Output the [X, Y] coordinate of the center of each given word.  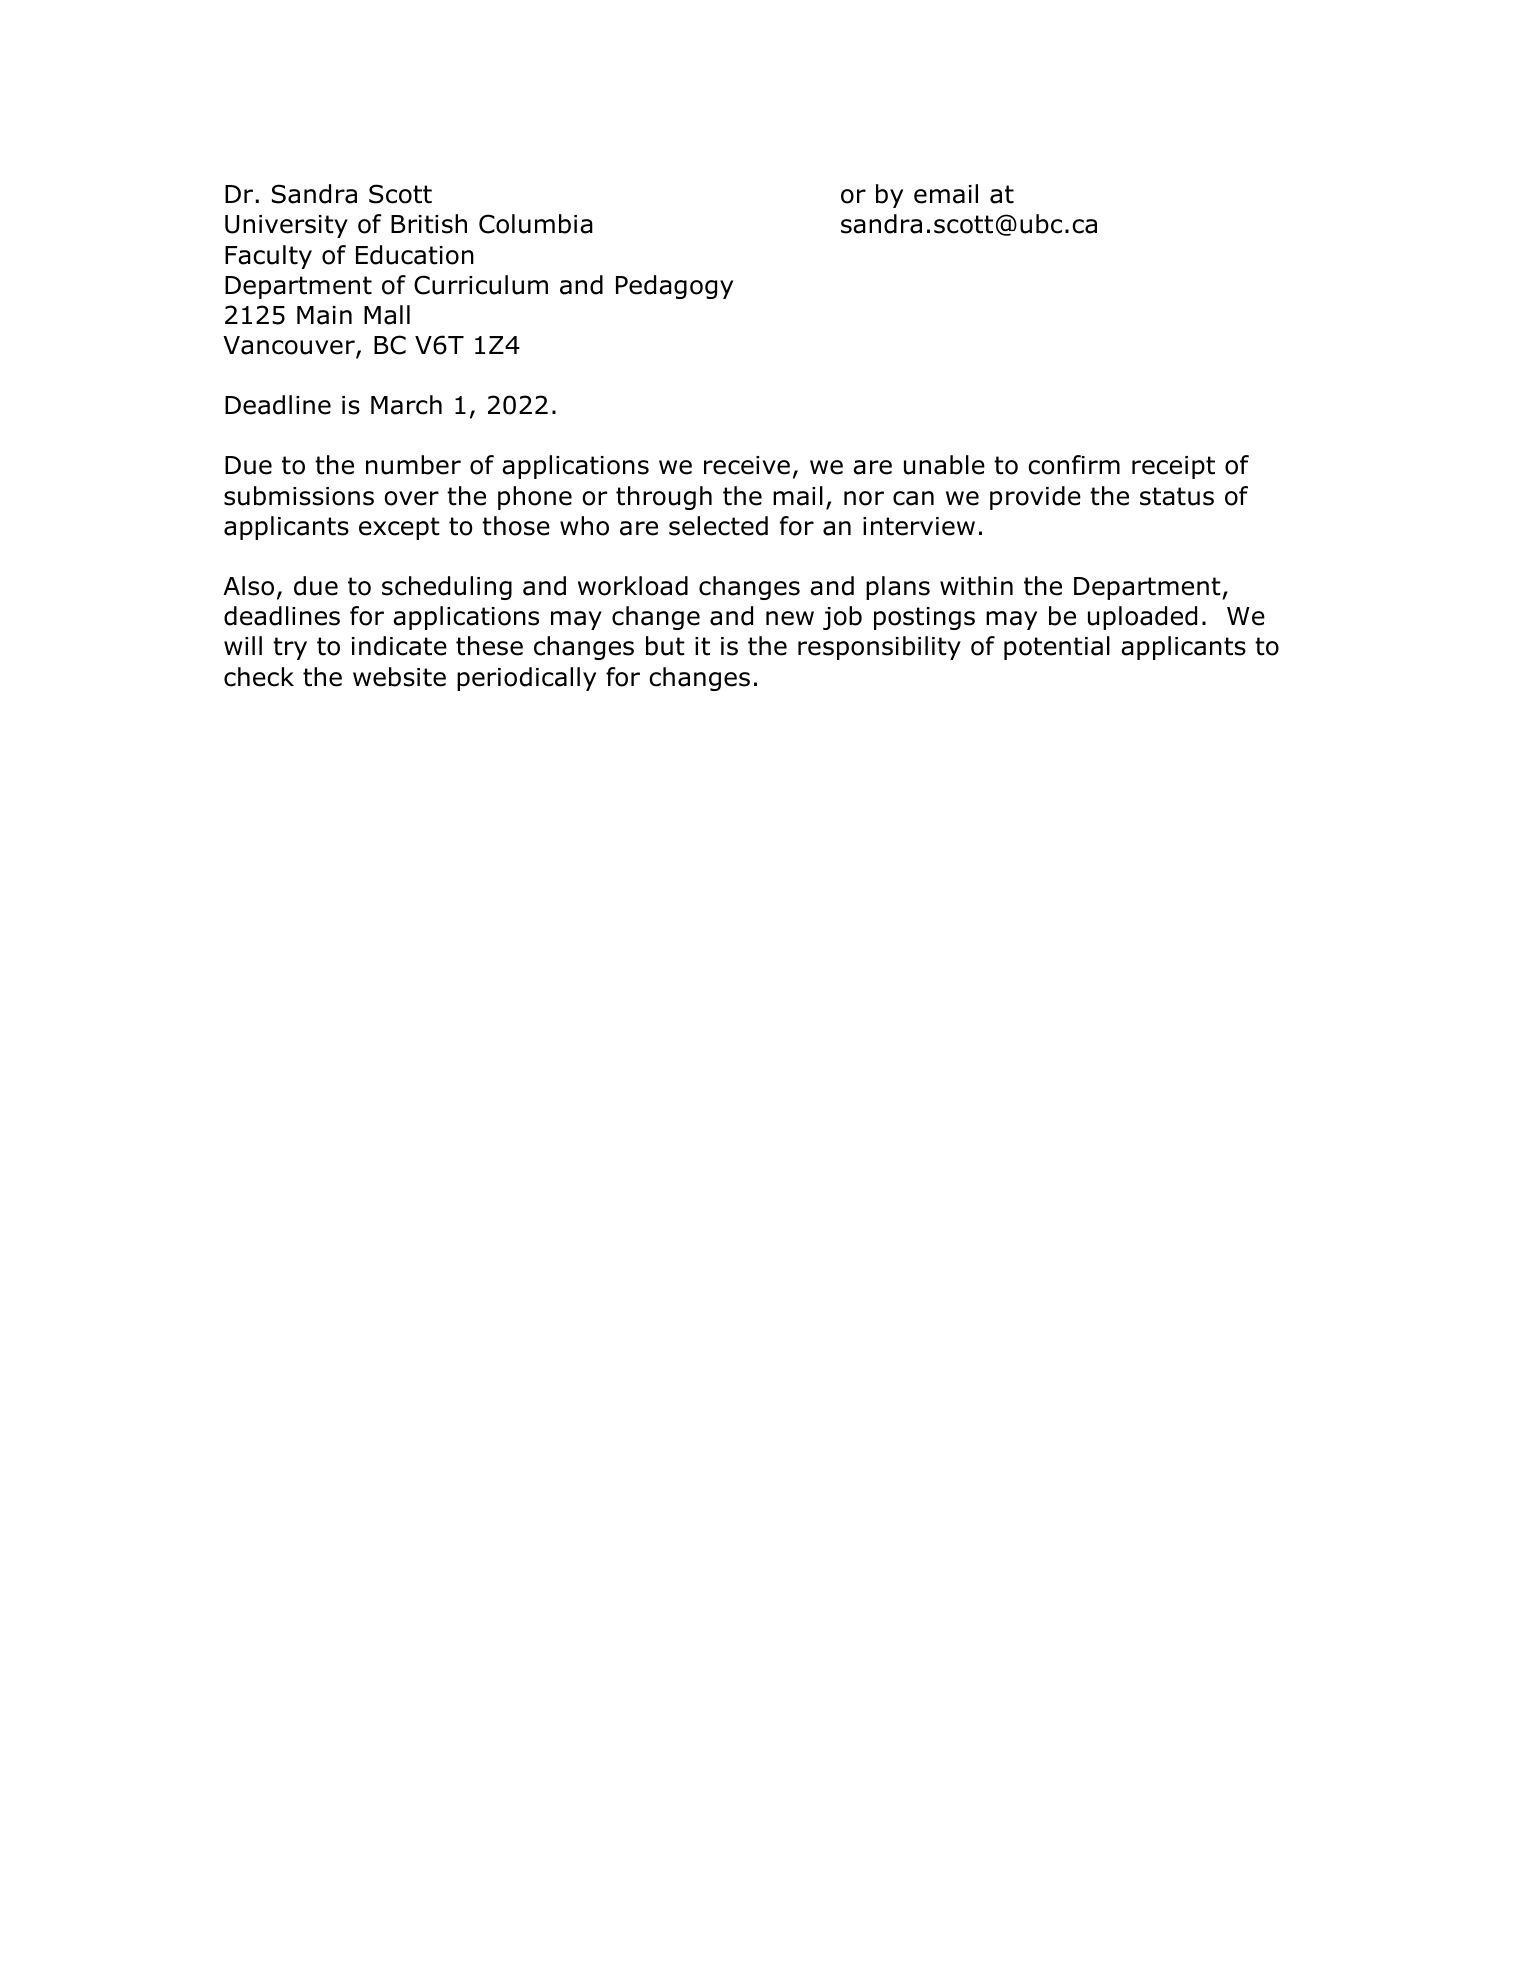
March [406, 405]
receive [747, 465]
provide [1035, 498]
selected [718, 526]
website [399, 677]
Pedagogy [674, 287]
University [286, 226]
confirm [1074, 465]
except [399, 528]
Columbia [536, 224]
